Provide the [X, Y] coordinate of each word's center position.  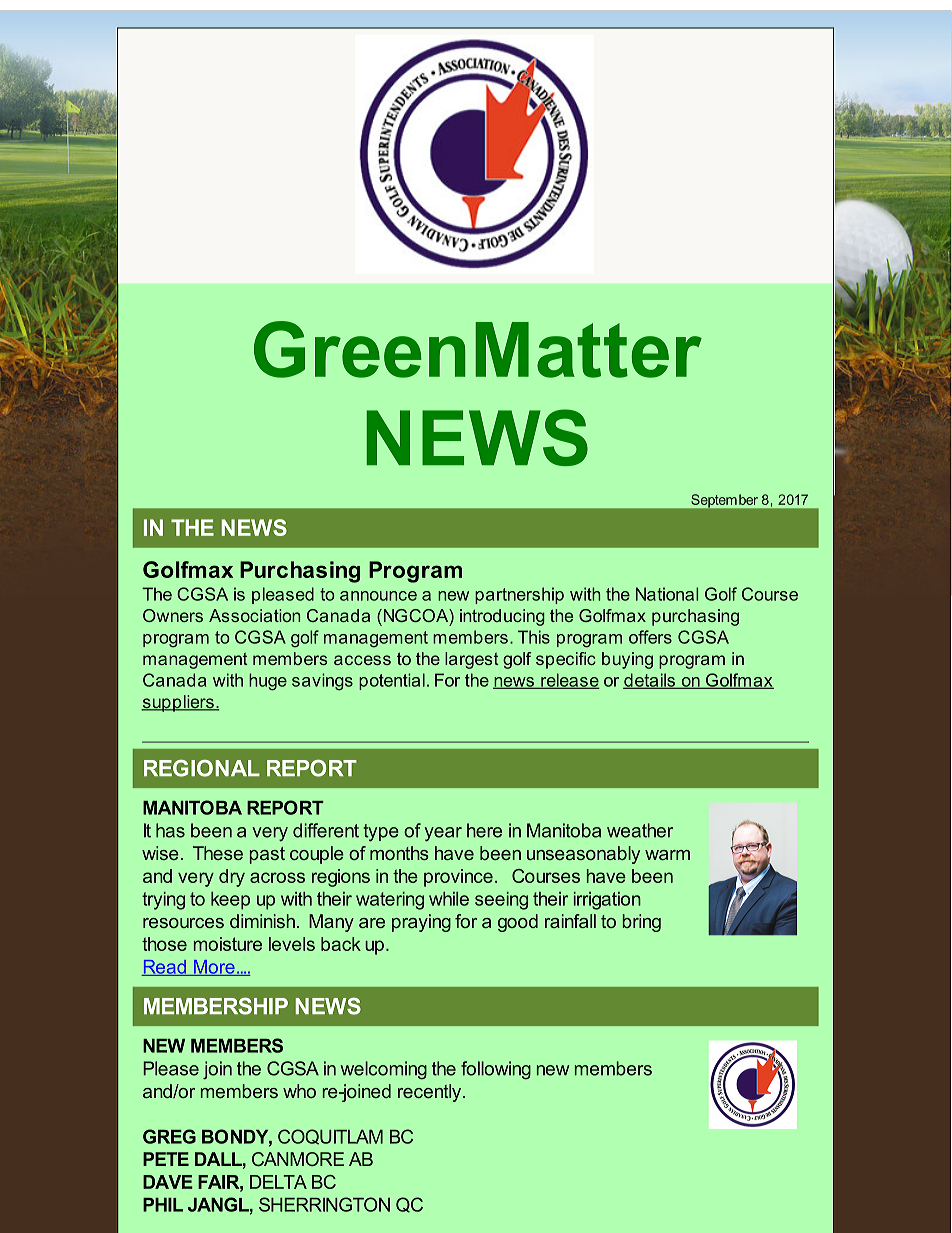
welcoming [384, 1070]
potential [392, 681]
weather [640, 830]
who [299, 1091]
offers [650, 637]
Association [254, 615]
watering [390, 901]
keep [230, 901]
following [496, 1070]
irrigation [607, 901]
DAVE [168, 1182]
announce [378, 596]
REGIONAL [202, 768]
